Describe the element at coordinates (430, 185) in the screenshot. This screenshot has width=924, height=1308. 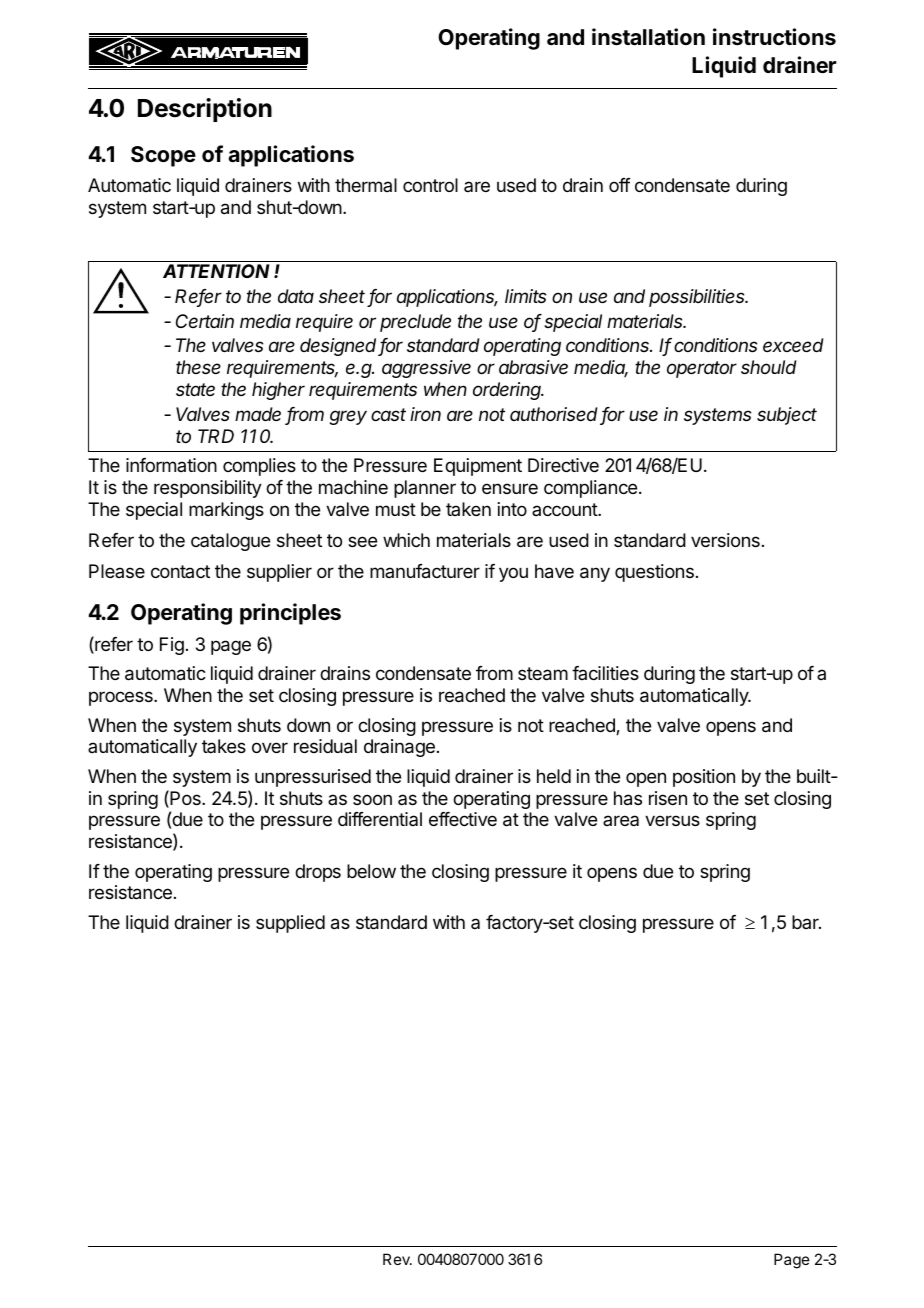
I see `control` at that location.
